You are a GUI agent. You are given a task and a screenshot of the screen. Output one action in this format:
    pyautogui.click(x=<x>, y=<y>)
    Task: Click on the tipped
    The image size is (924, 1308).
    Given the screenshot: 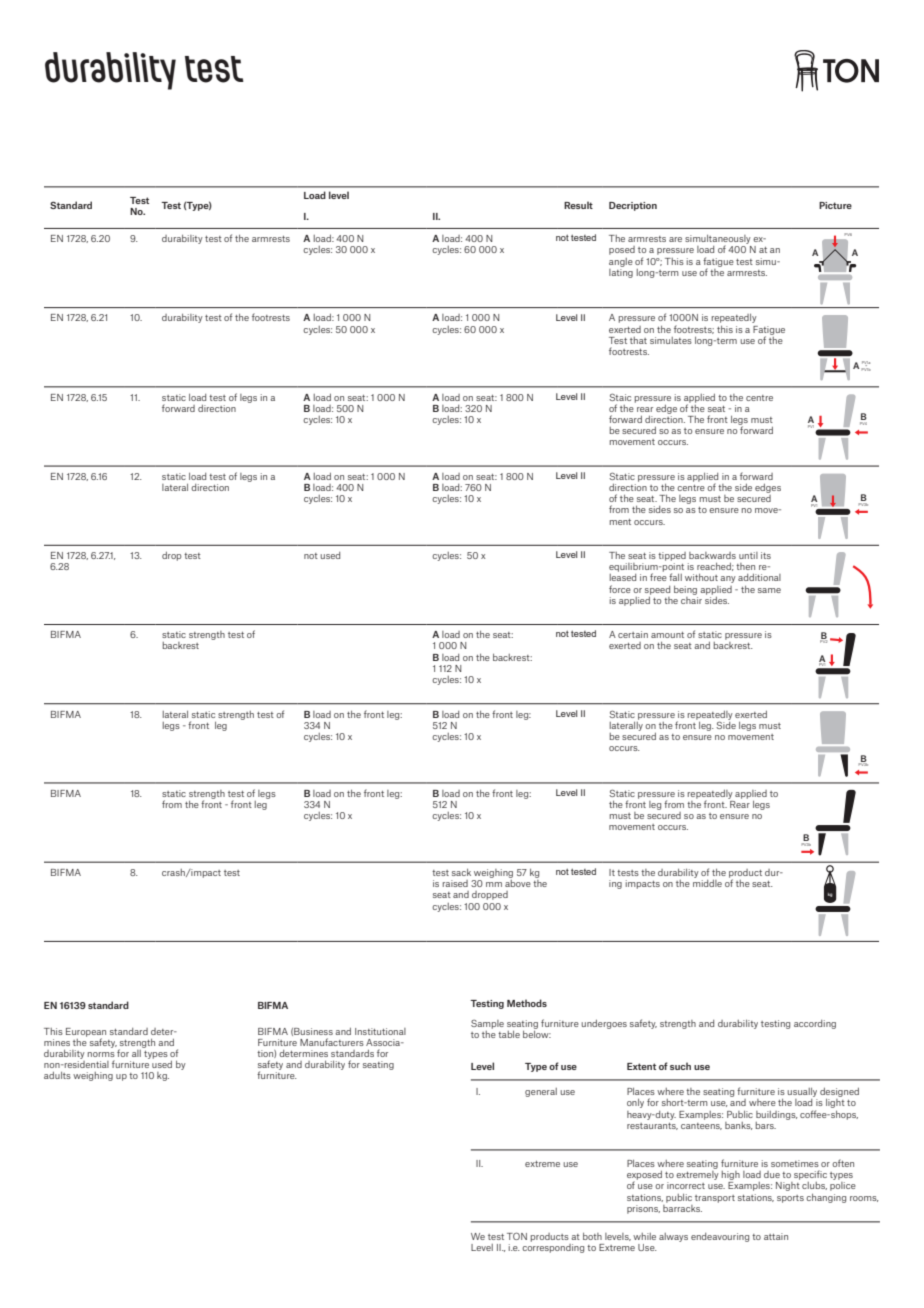 What is the action you would take?
    pyautogui.click(x=672, y=556)
